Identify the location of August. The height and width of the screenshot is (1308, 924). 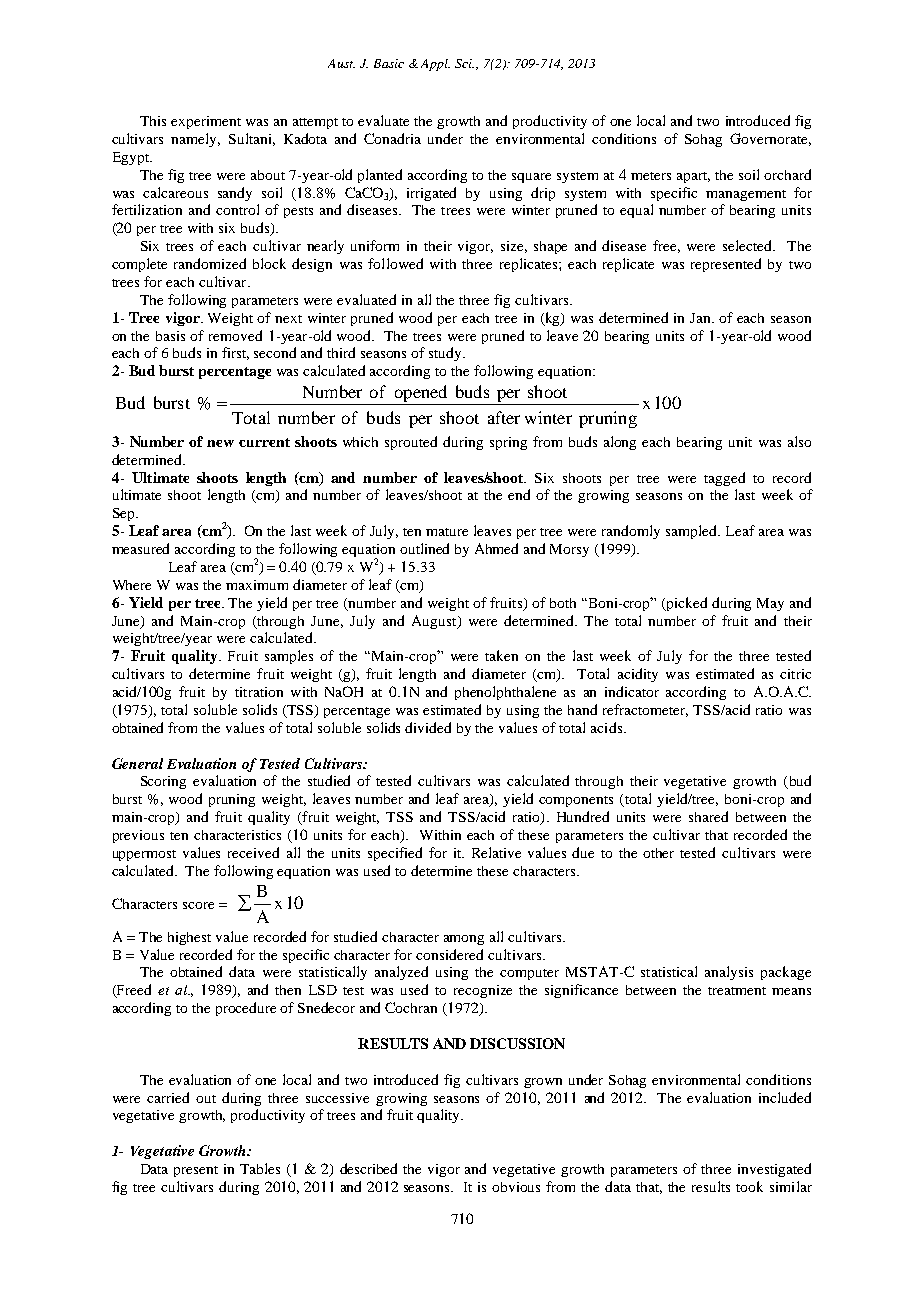
(435, 622).
